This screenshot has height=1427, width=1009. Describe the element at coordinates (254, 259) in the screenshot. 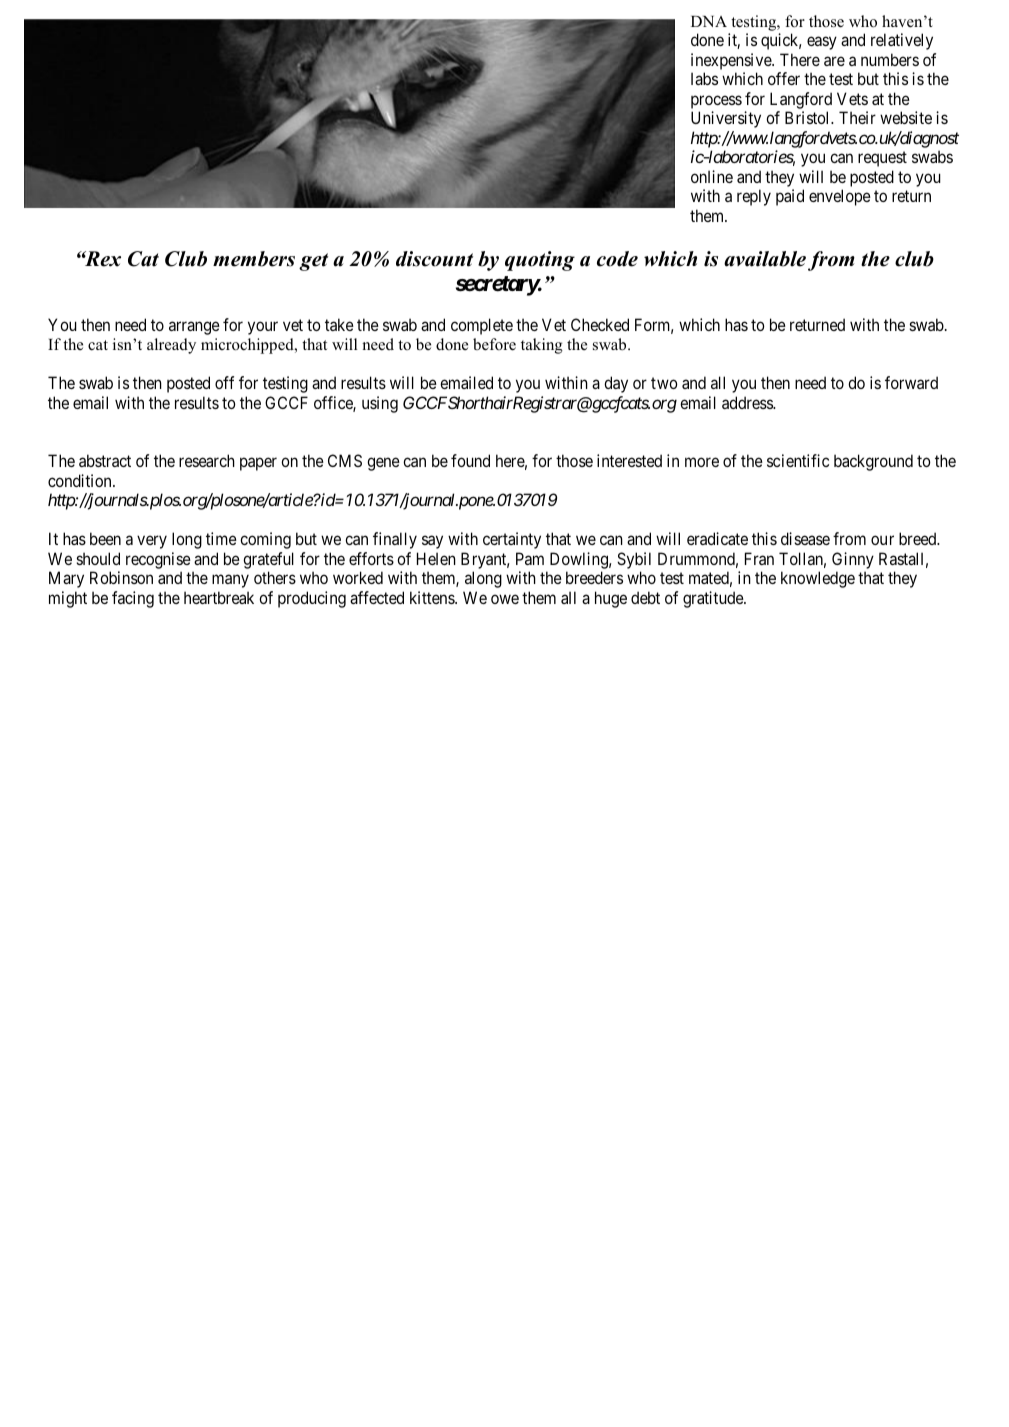

I see `members` at that location.
